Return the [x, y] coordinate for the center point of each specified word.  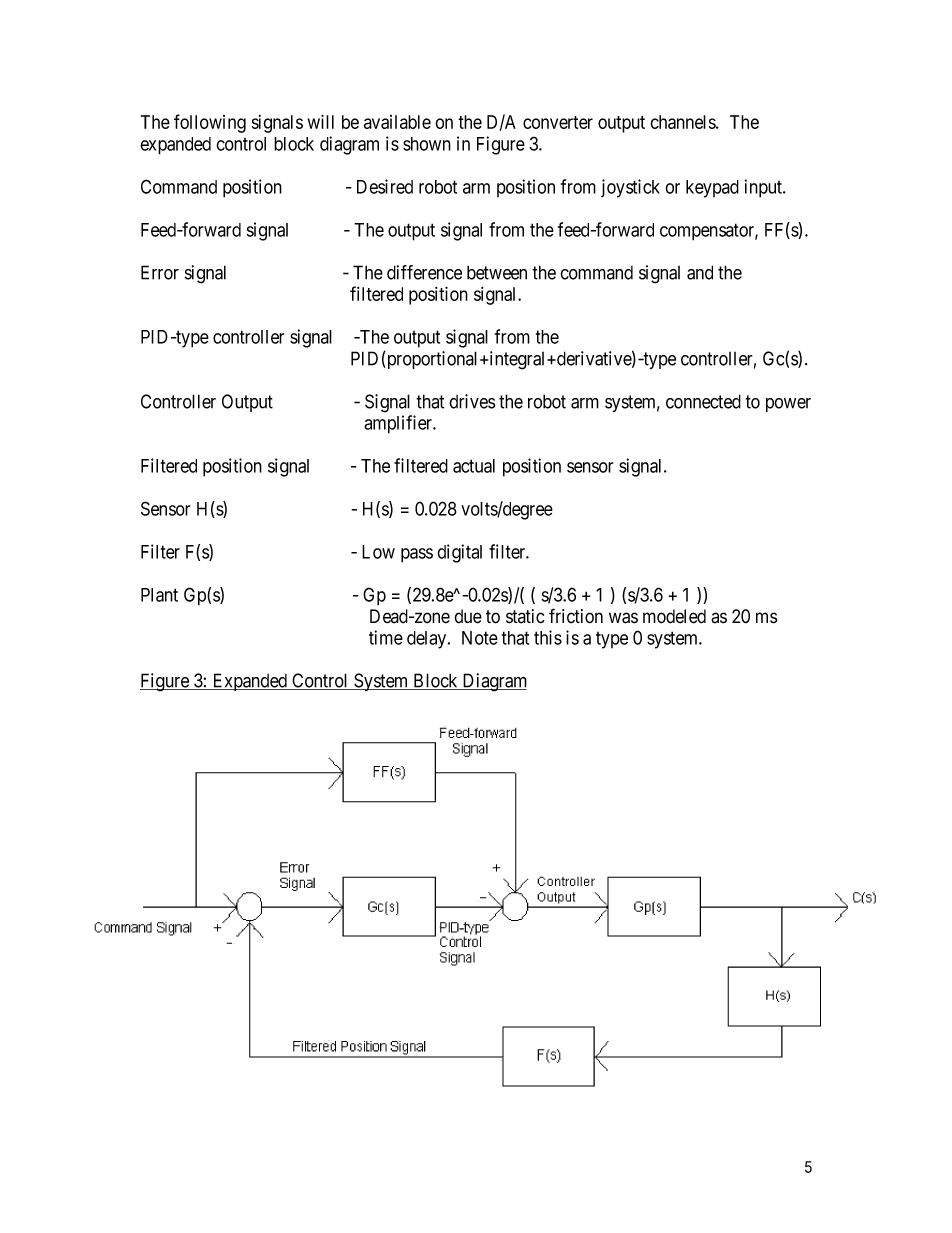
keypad [712, 189]
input [764, 188]
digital [459, 553]
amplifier [399, 424]
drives [472, 401]
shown [427, 144]
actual [474, 466]
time [386, 637]
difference [424, 272]
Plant [159, 595]
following [210, 123]
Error [160, 272]
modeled [674, 616]
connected [703, 401]
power [788, 405]
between [497, 272]
